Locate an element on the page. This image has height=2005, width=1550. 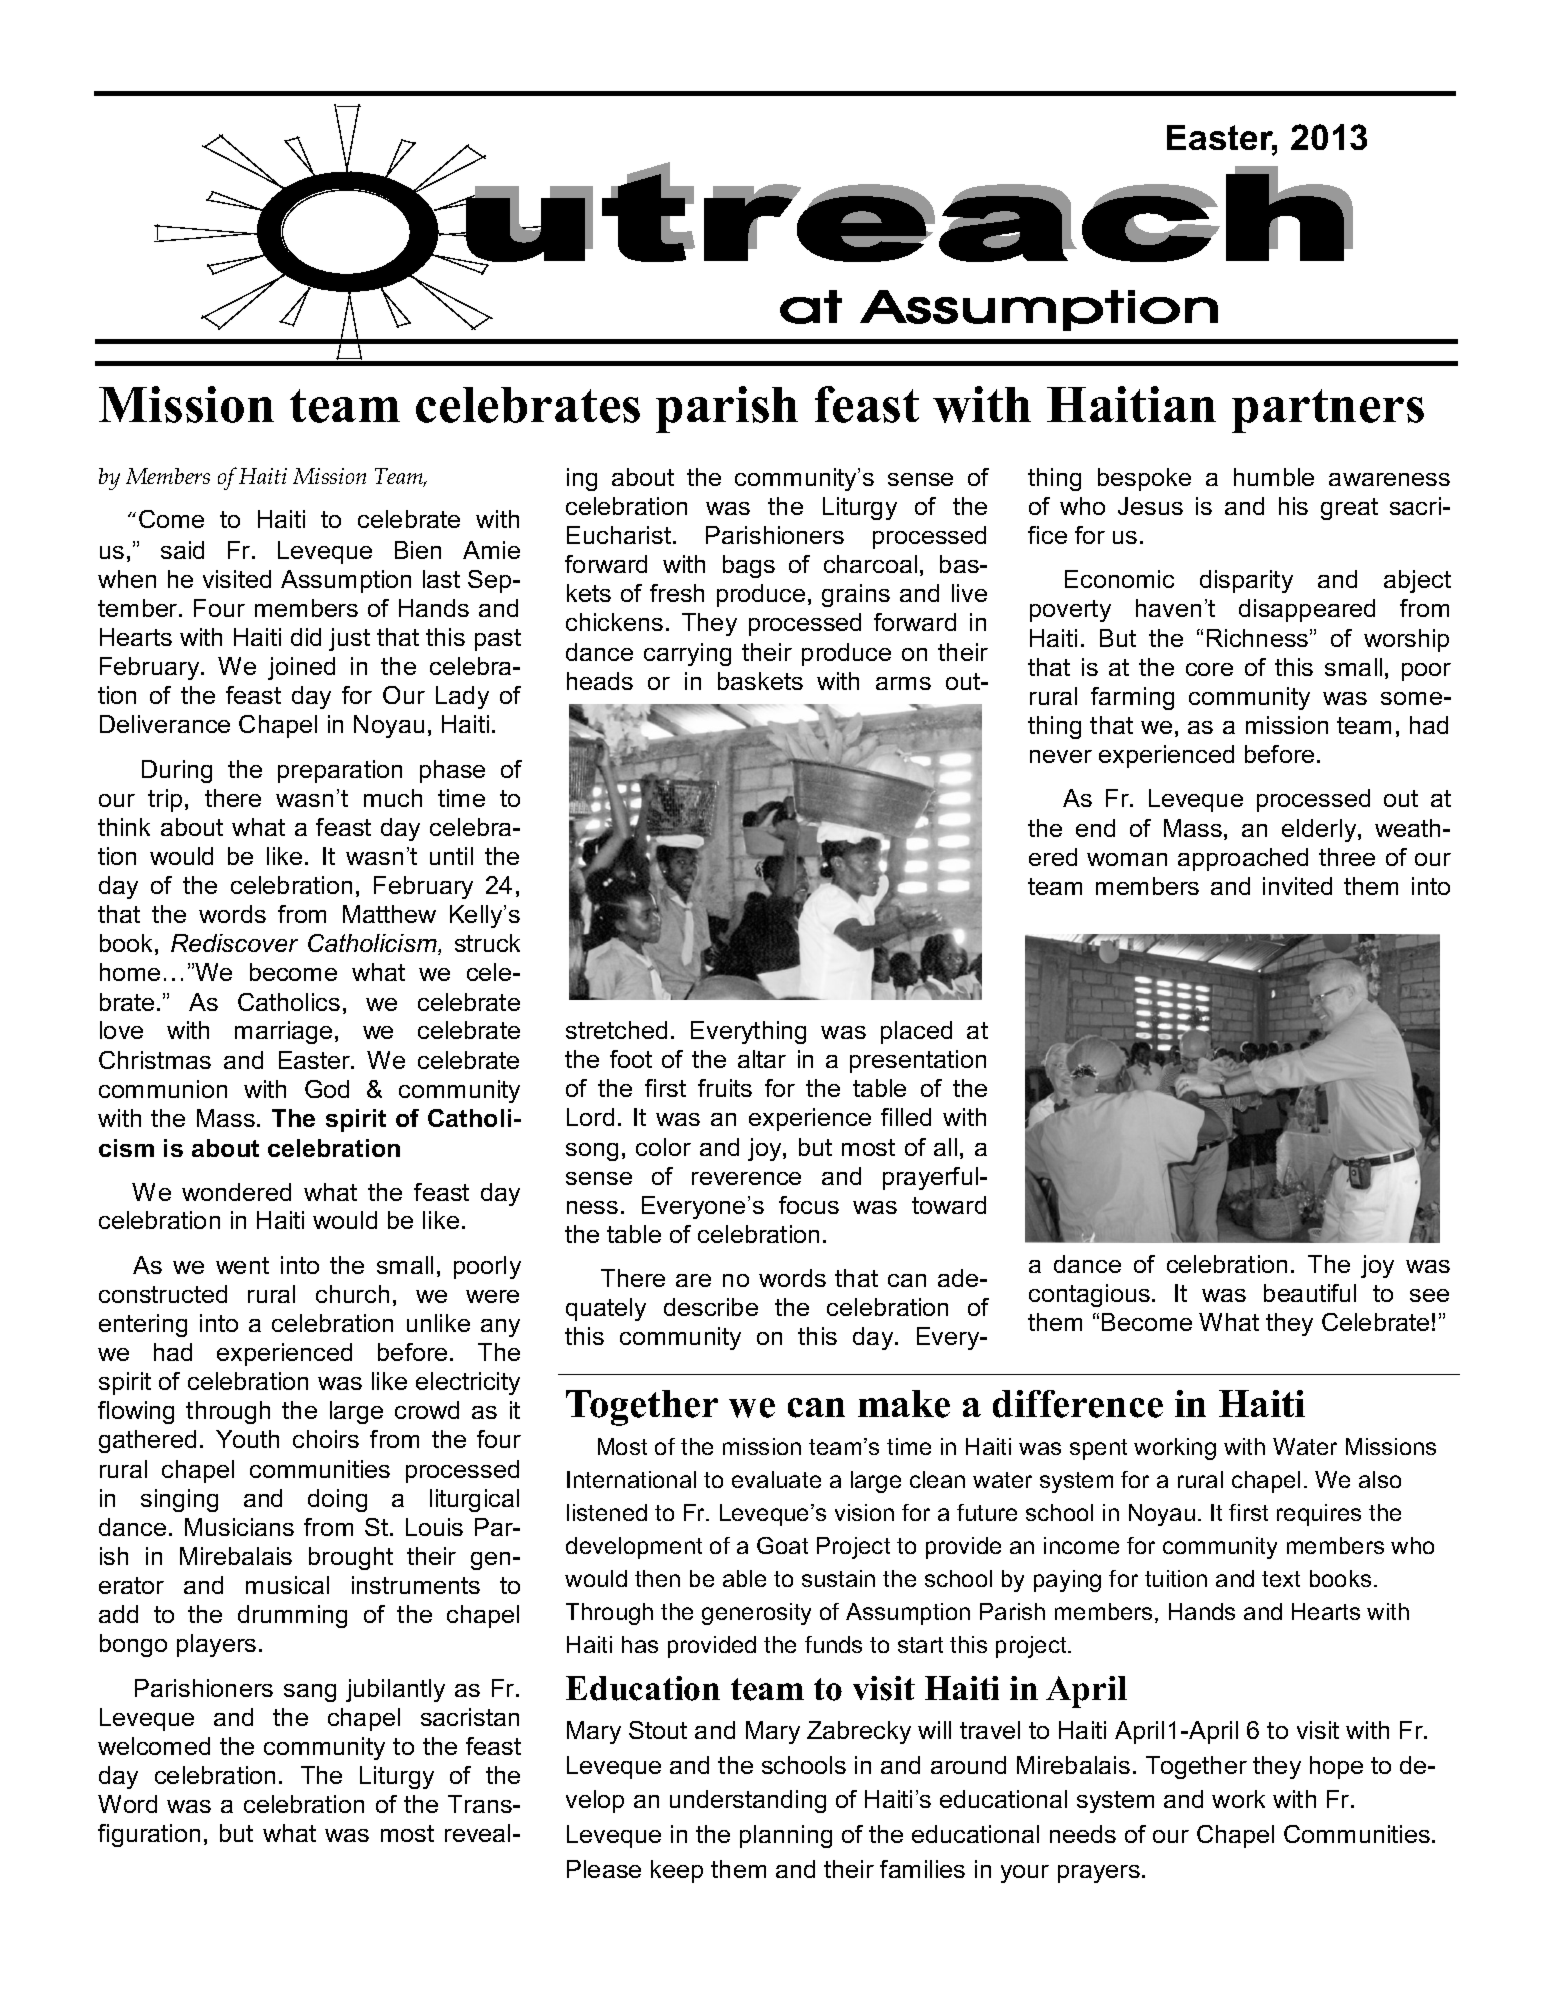
joined is located at coordinates (301, 668).
